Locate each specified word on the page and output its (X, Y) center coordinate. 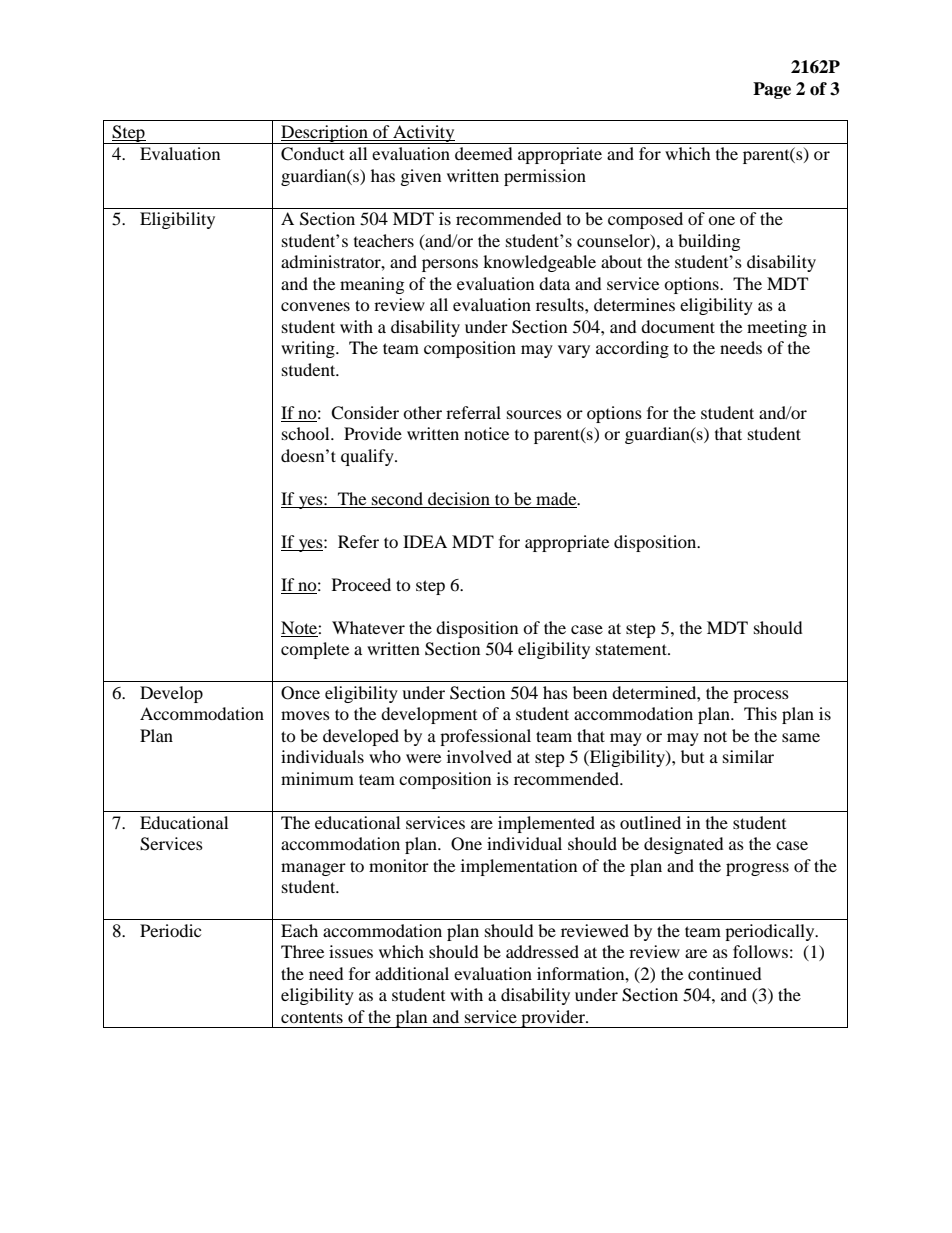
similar (748, 756)
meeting (777, 328)
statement (632, 649)
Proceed (361, 584)
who (385, 756)
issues (351, 951)
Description (324, 134)
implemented (546, 824)
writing (309, 349)
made (557, 498)
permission (545, 177)
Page (772, 90)
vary (574, 351)
